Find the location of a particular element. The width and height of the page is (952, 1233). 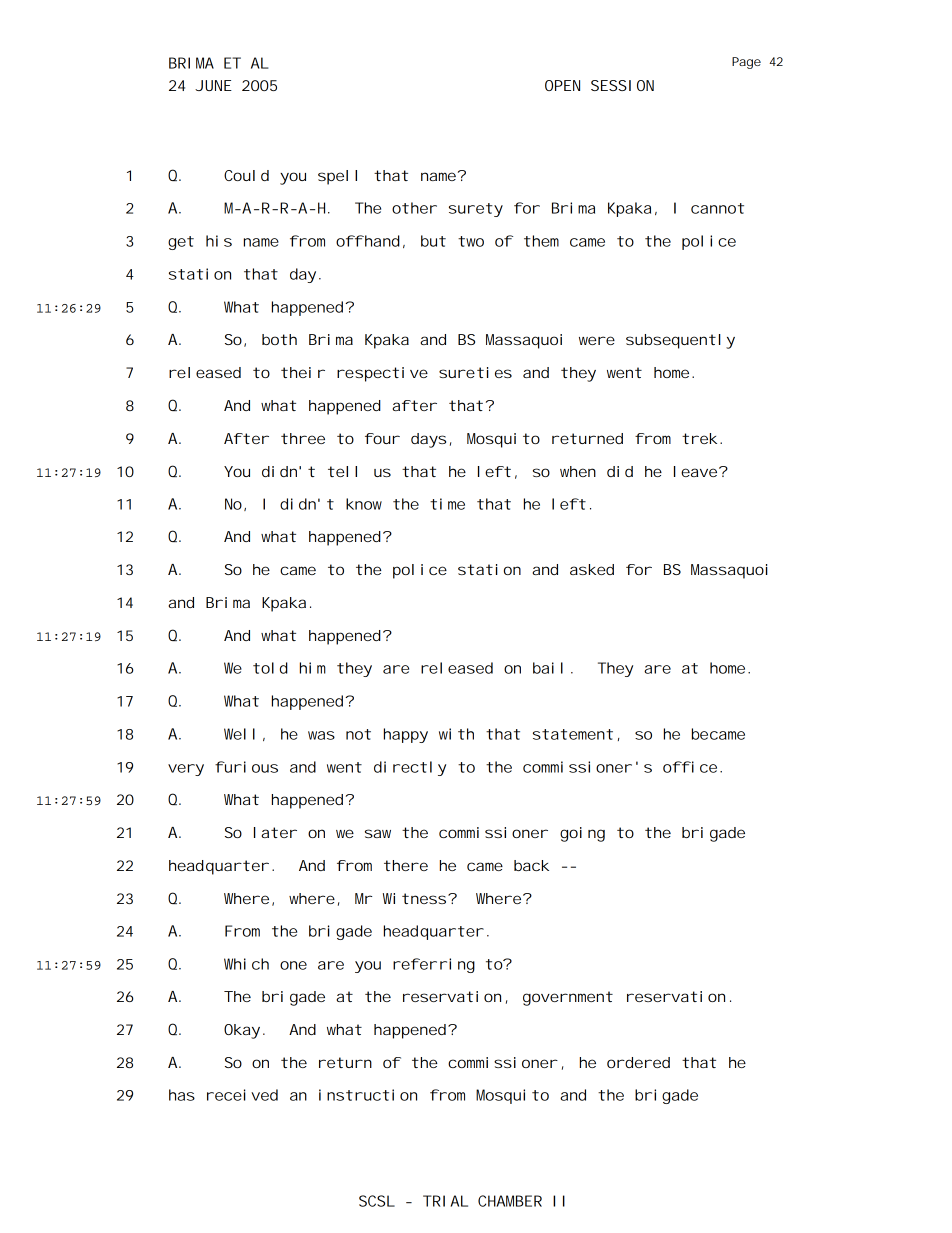

surety is located at coordinates (476, 210).
